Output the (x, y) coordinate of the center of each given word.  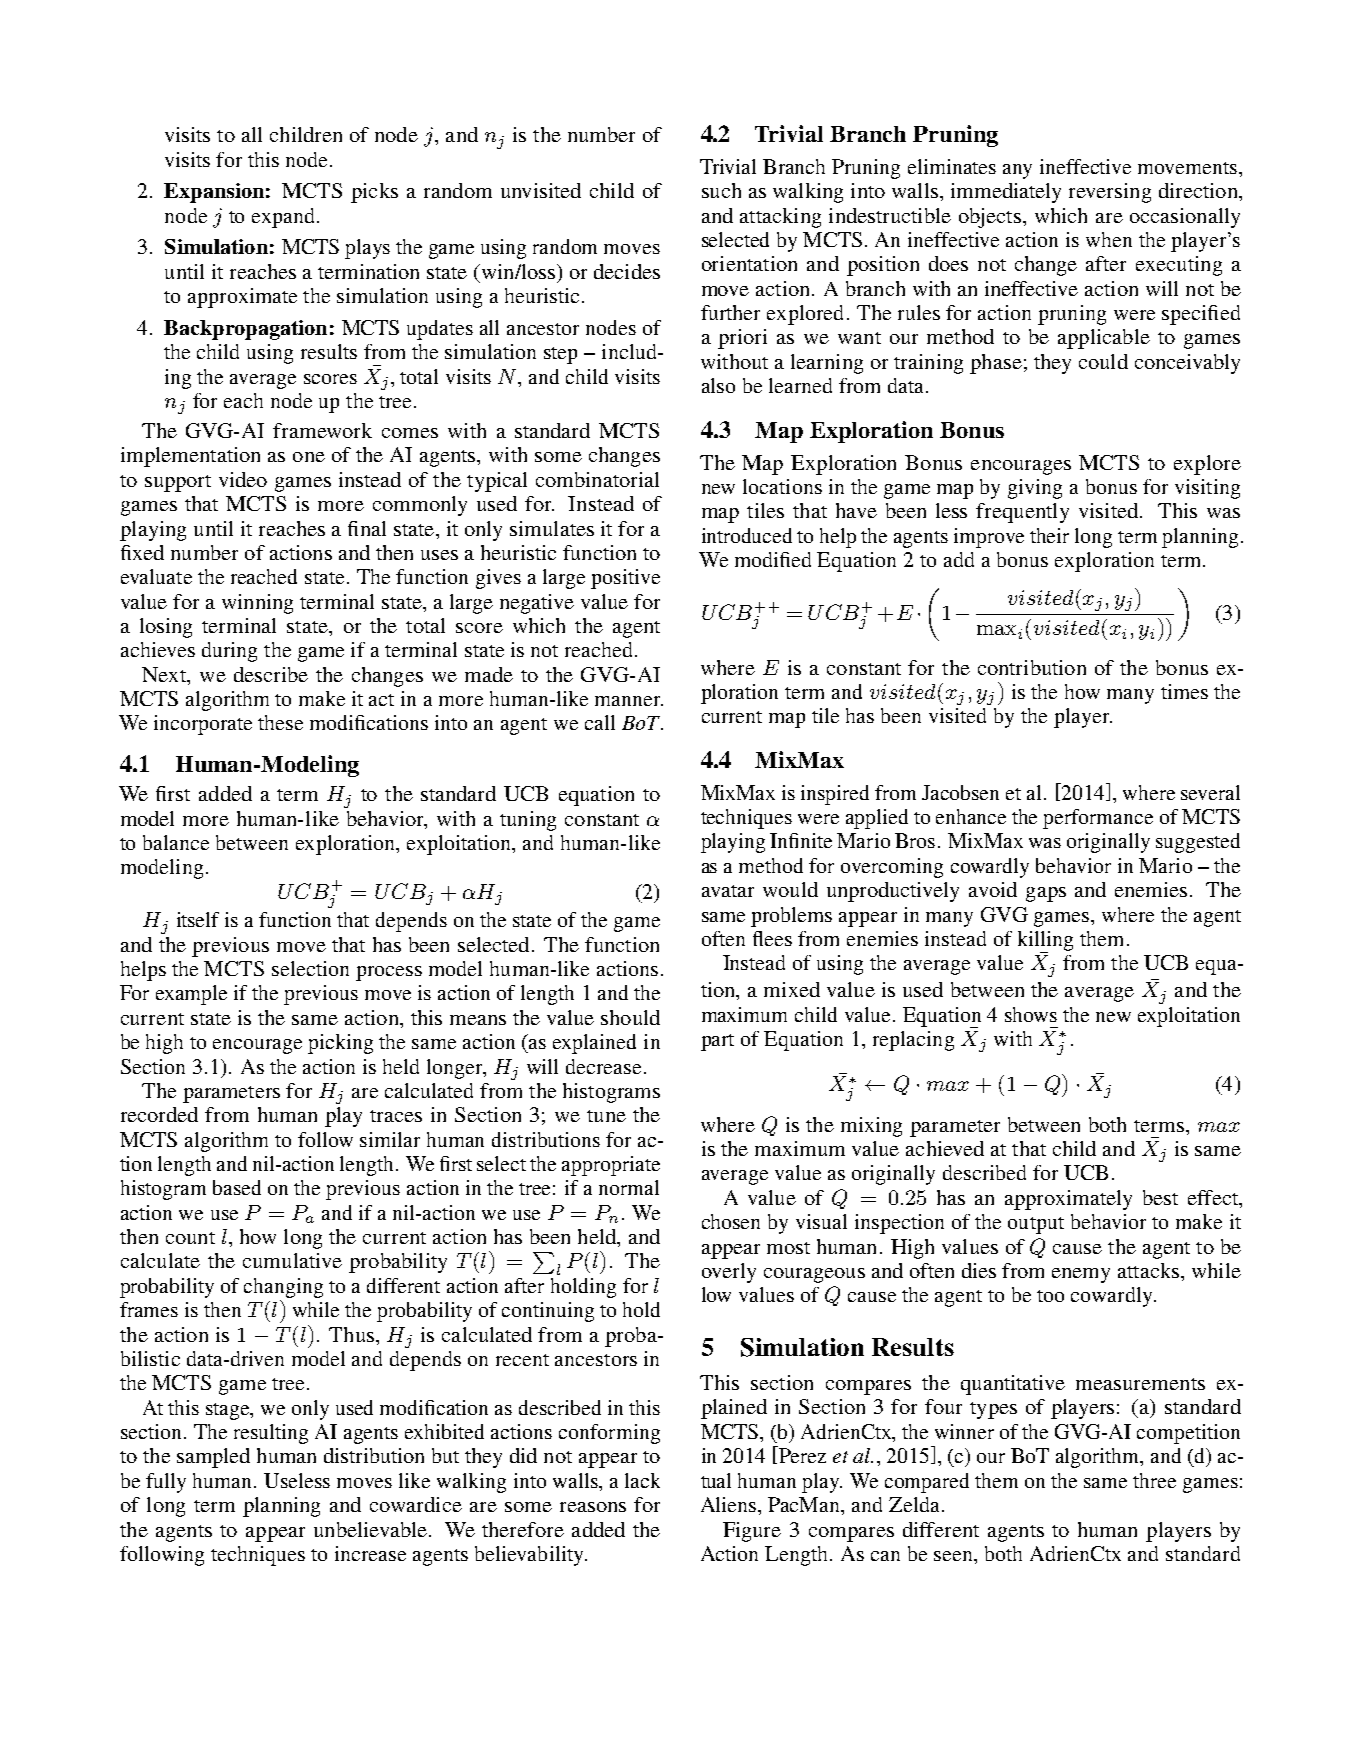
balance (176, 842)
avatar (728, 891)
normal (629, 1187)
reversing (1110, 193)
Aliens (730, 1504)
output (1036, 1225)
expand (285, 218)
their (1049, 535)
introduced (747, 535)
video (243, 479)
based (237, 1187)
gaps (1046, 894)
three (1154, 1480)
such (721, 190)
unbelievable (370, 1529)
